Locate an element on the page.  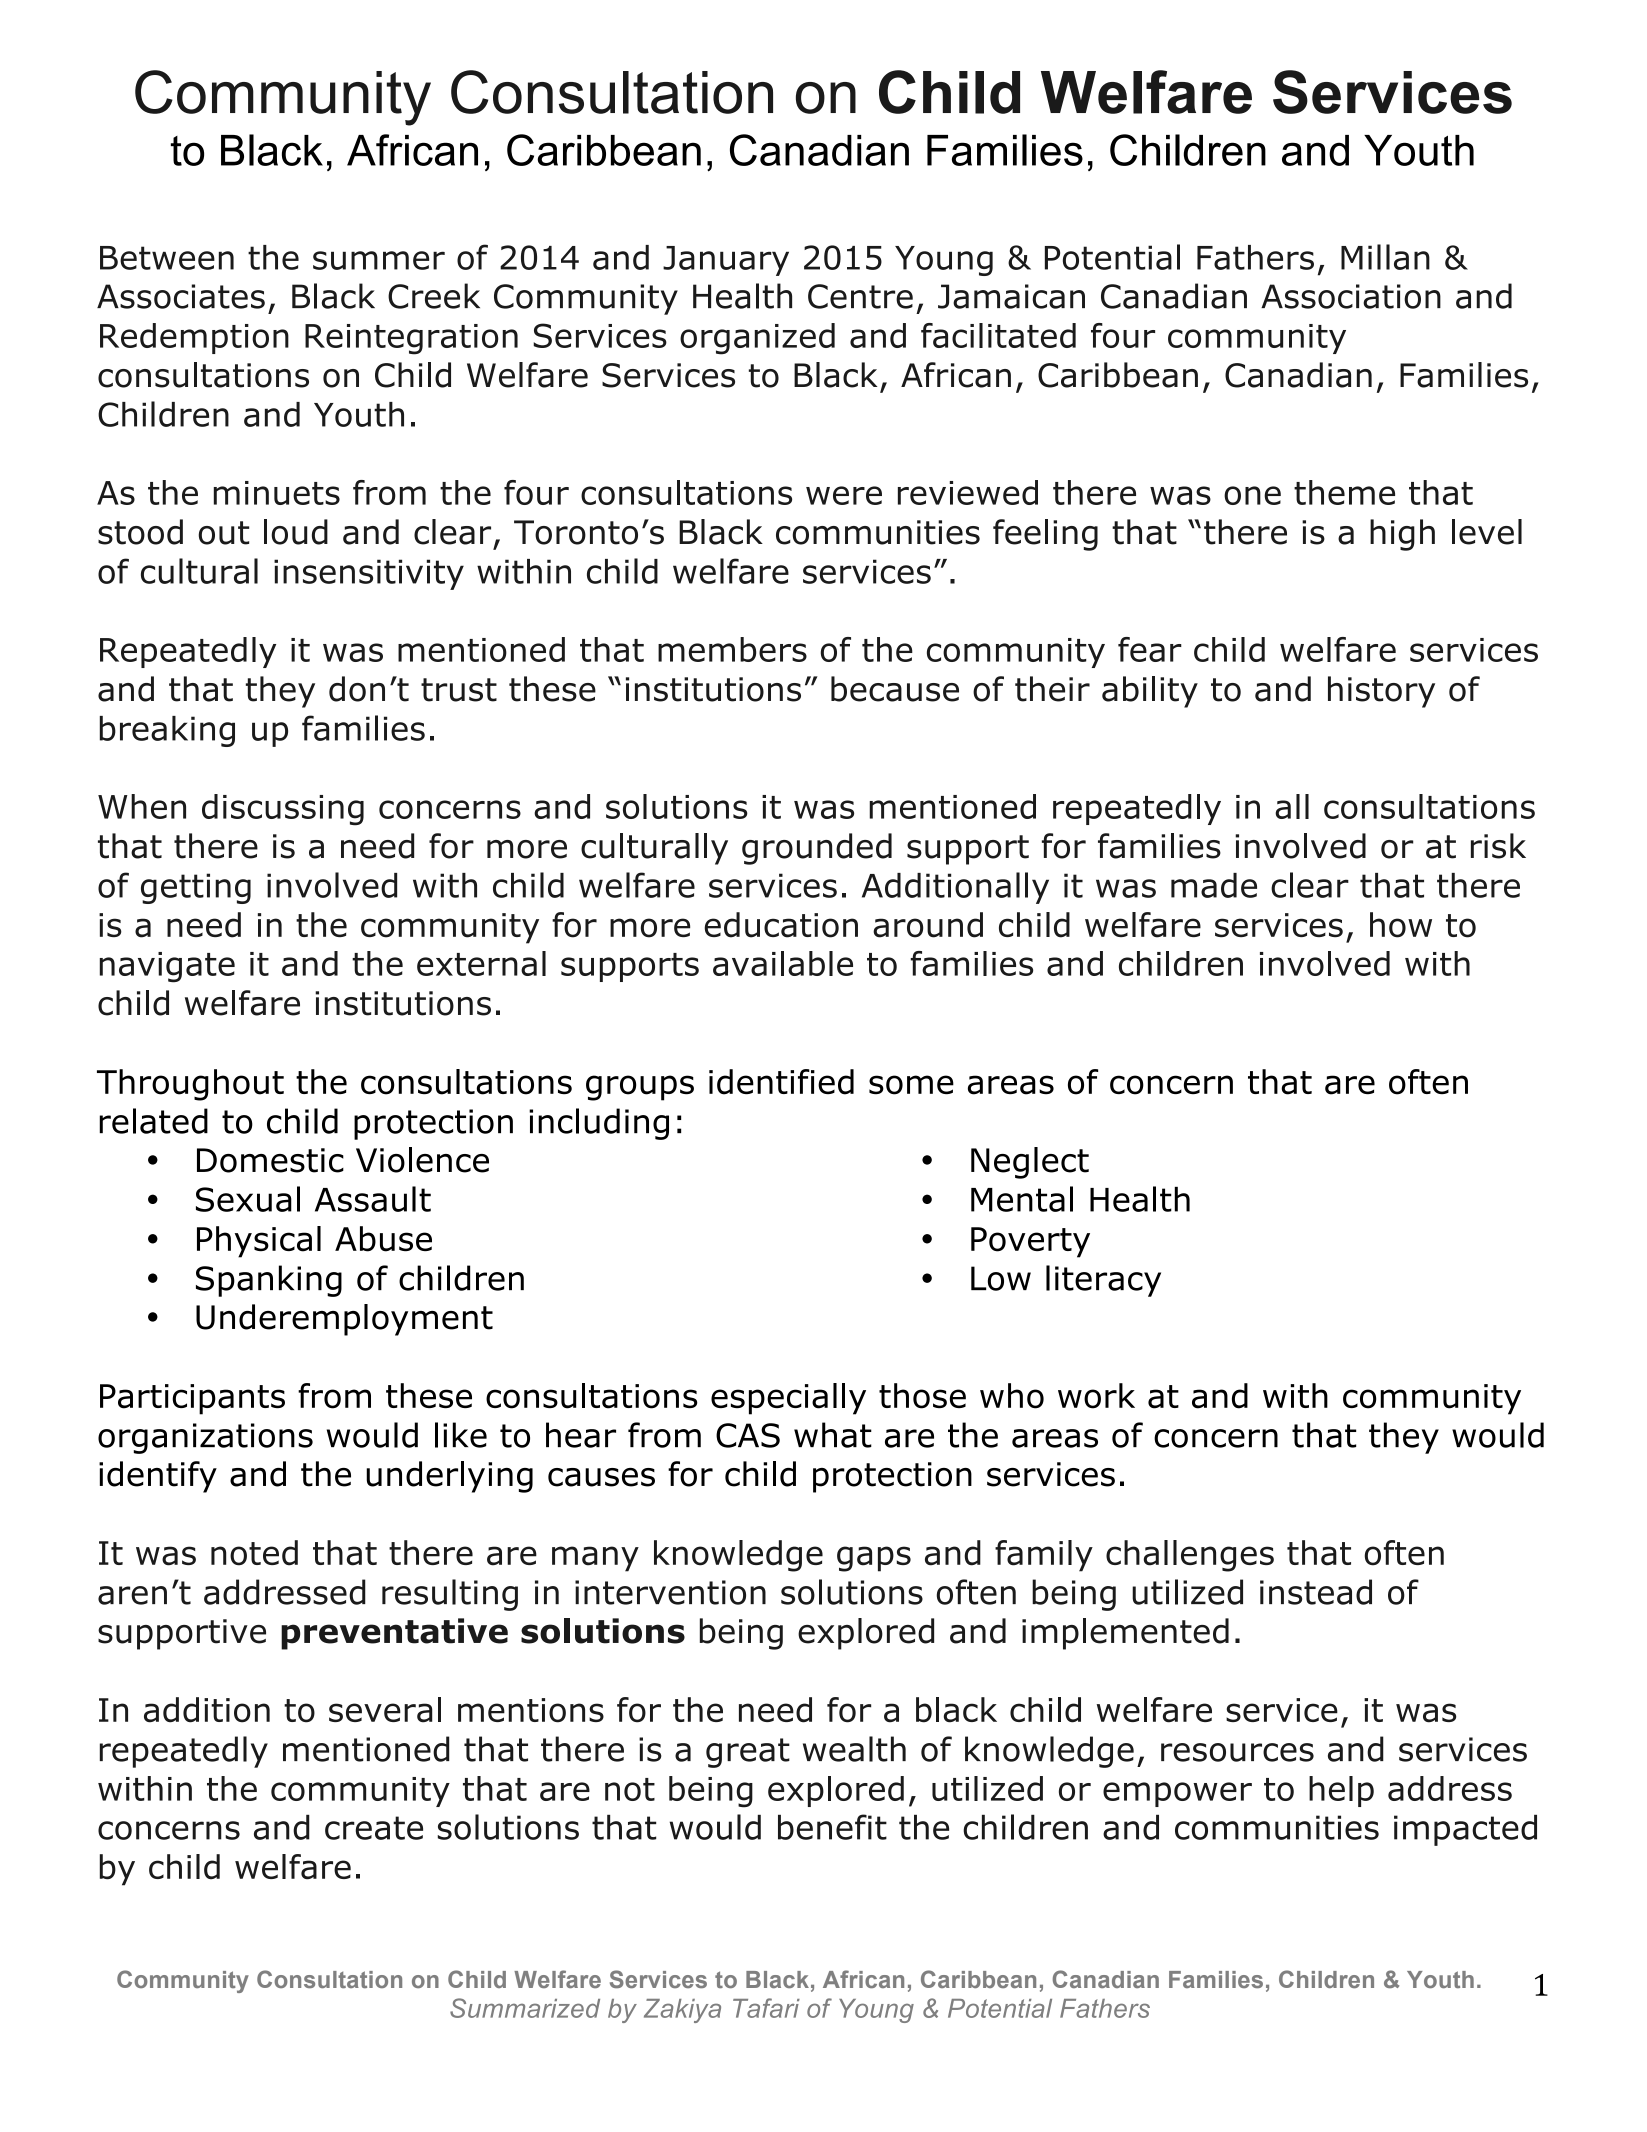
summer is located at coordinates (379, 260).
